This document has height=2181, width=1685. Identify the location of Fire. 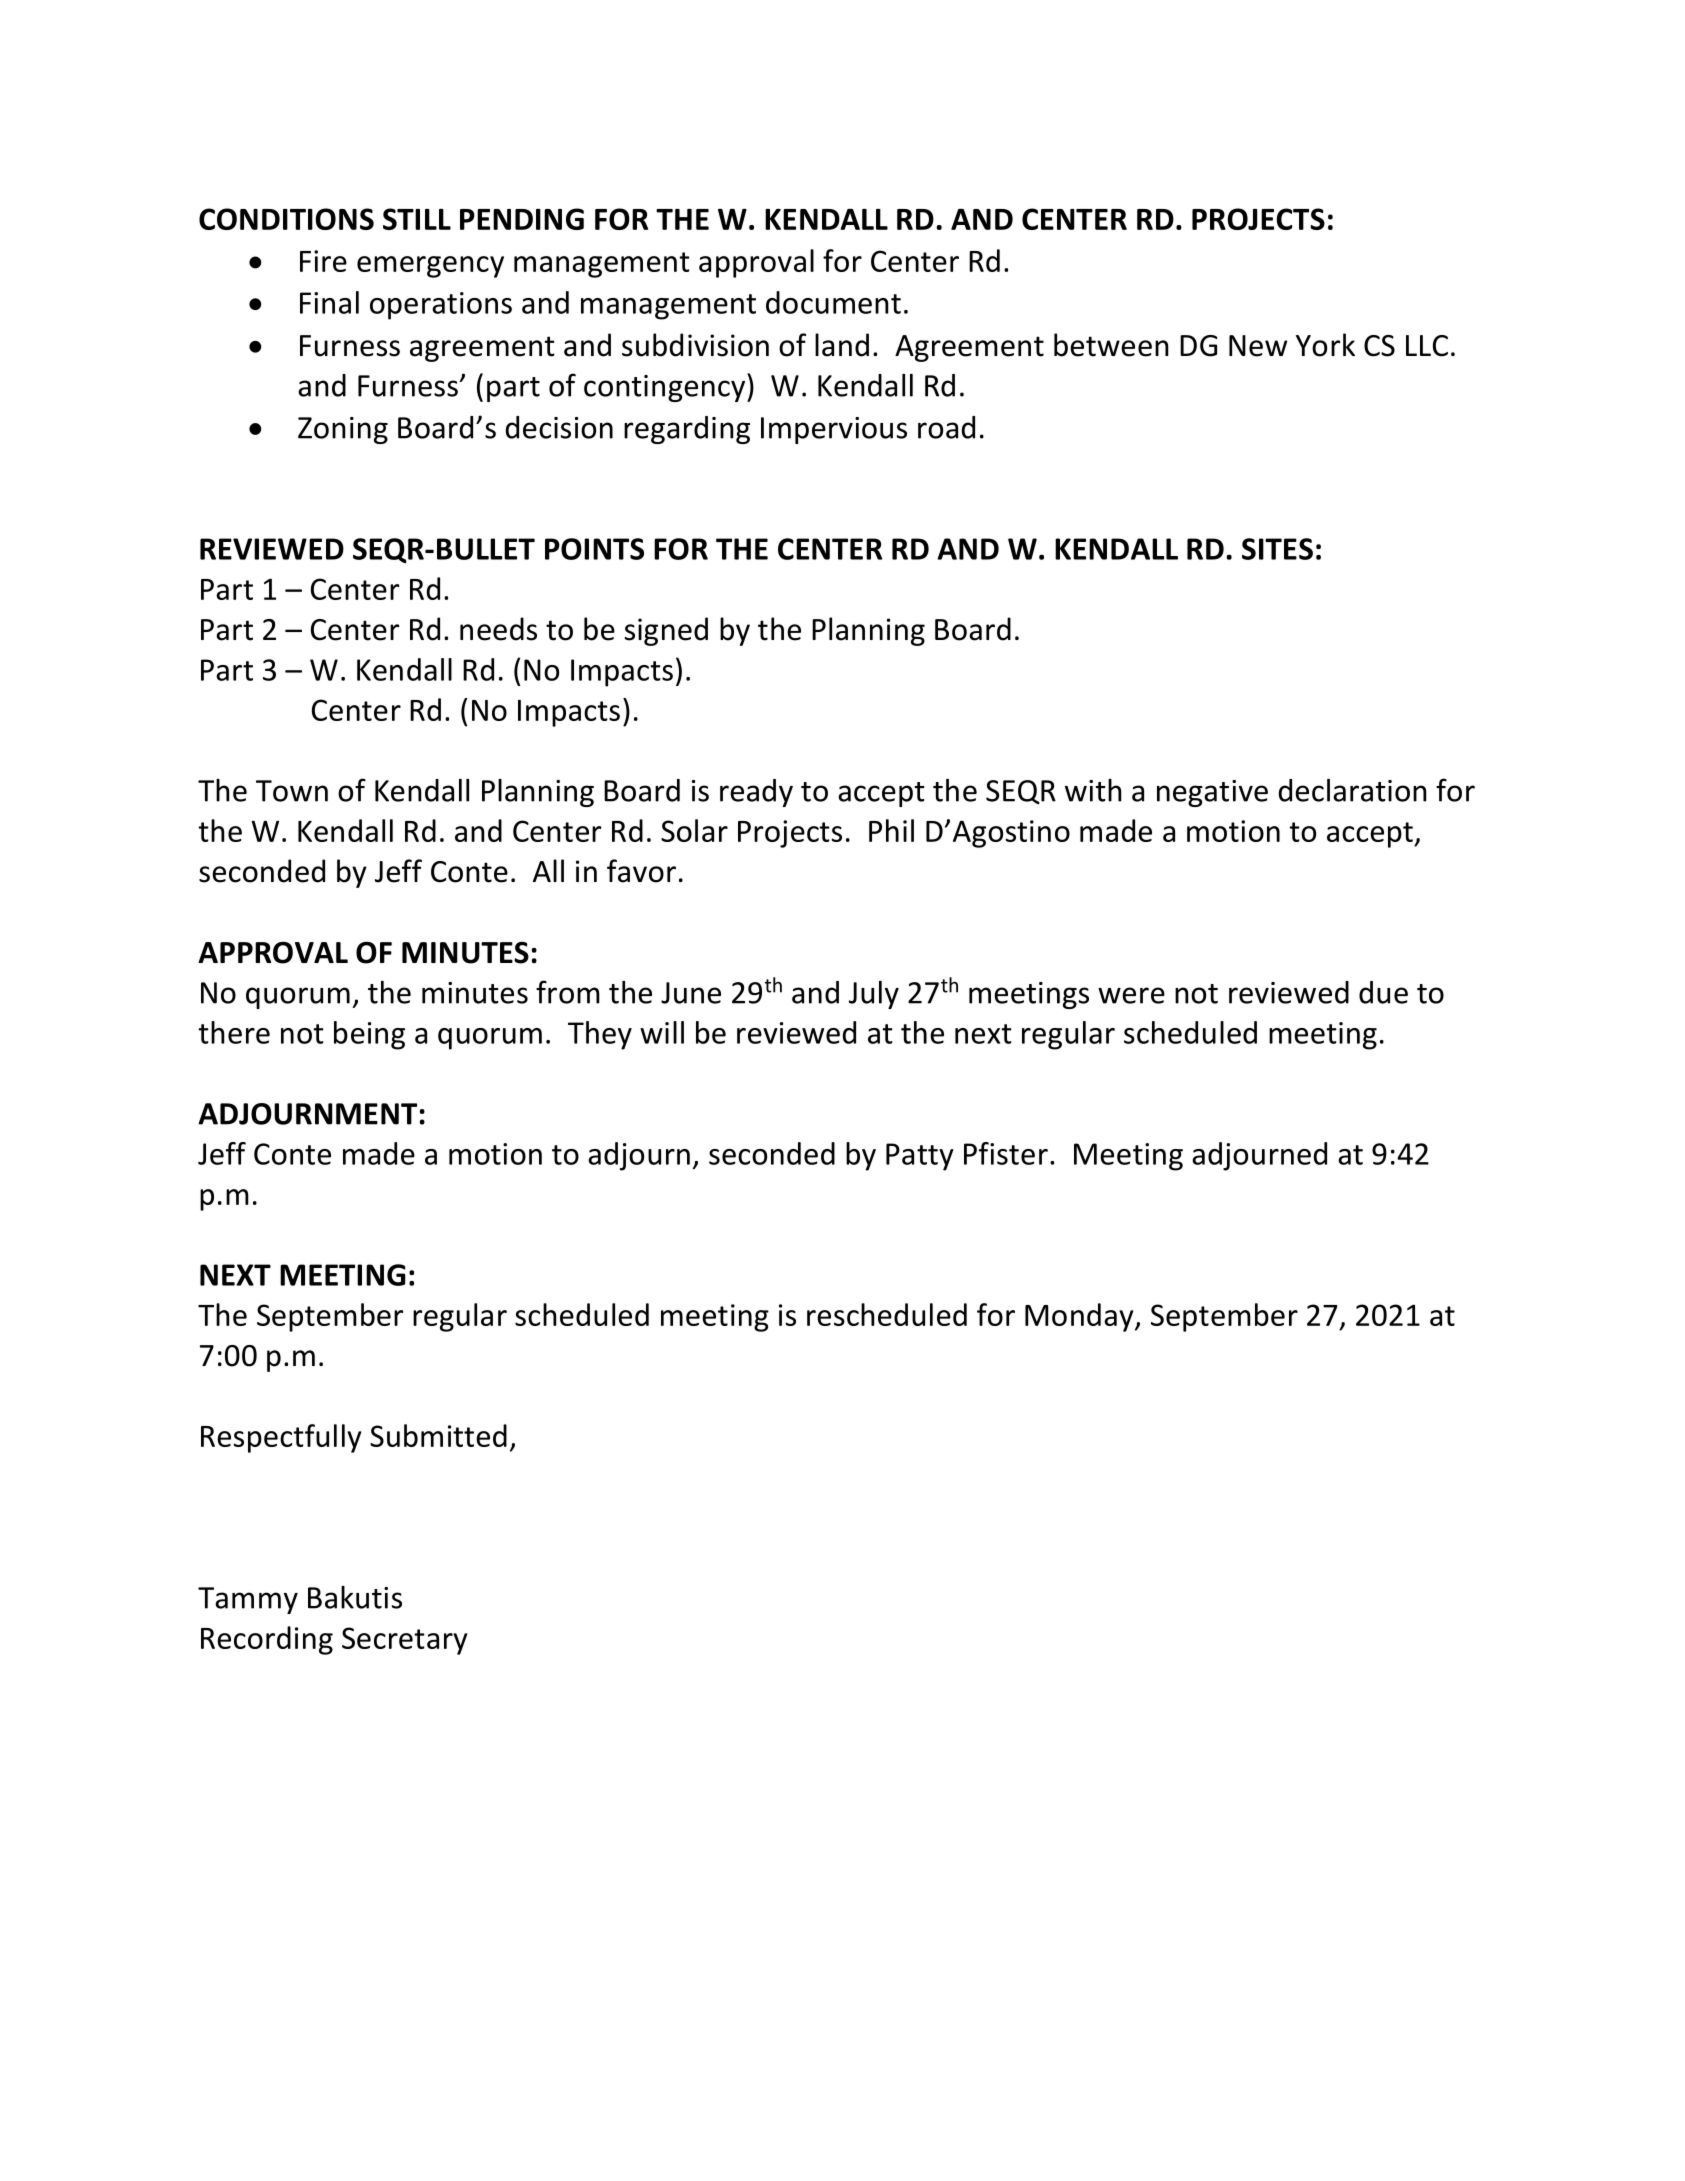
(323, 261).
